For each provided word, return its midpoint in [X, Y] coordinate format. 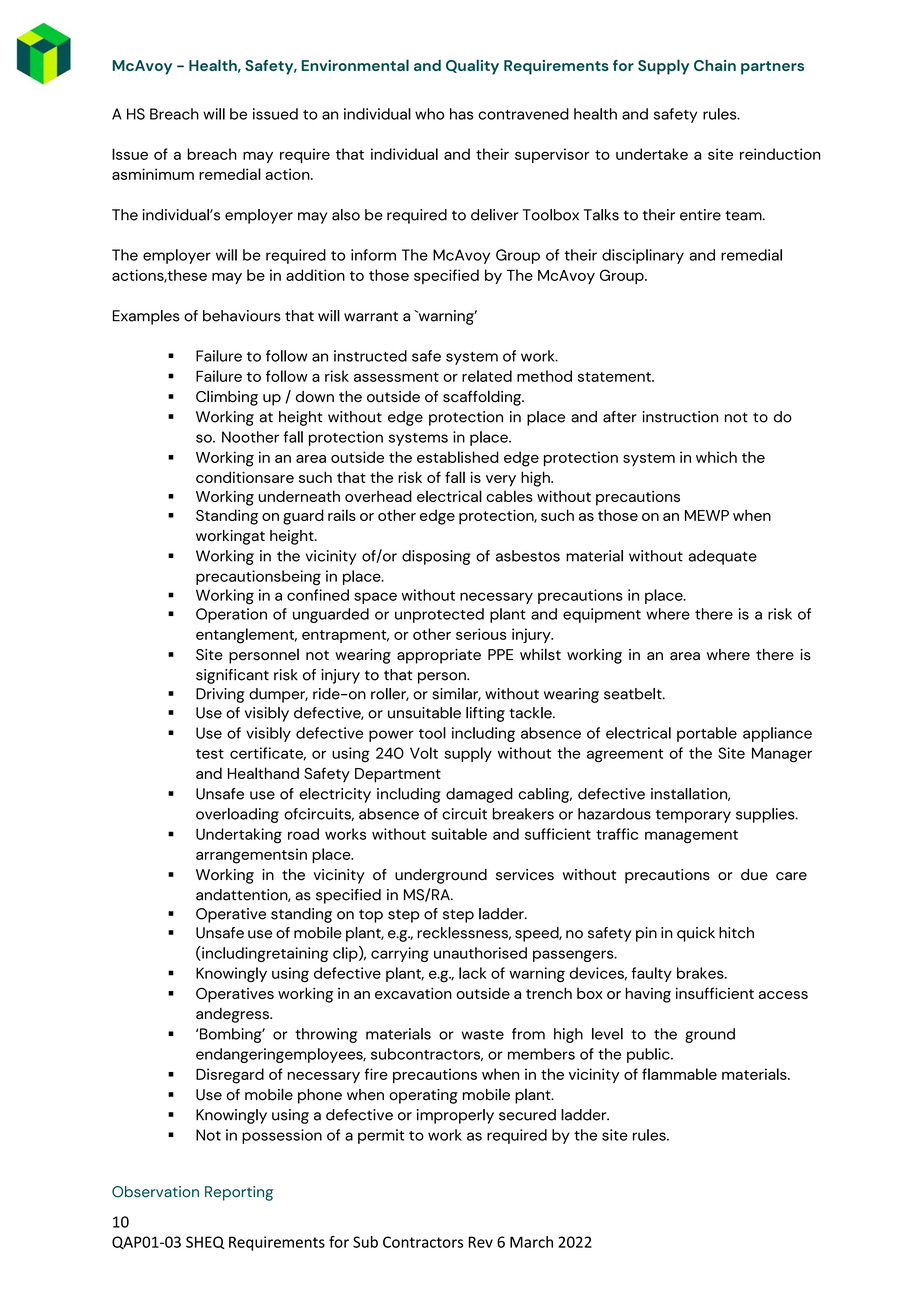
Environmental [355, 65]
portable [707, 734]
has [461, 114]
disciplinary [643, 256]
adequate [723, 557]
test [210, 754]
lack [473, 973]
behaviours [242, 316]
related [487, 376]
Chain [715, 65]
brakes [701, 973]
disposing [436, 557]
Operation [231, 615]
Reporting [239, 1193]
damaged [479, 795]
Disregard [230, 1076]
